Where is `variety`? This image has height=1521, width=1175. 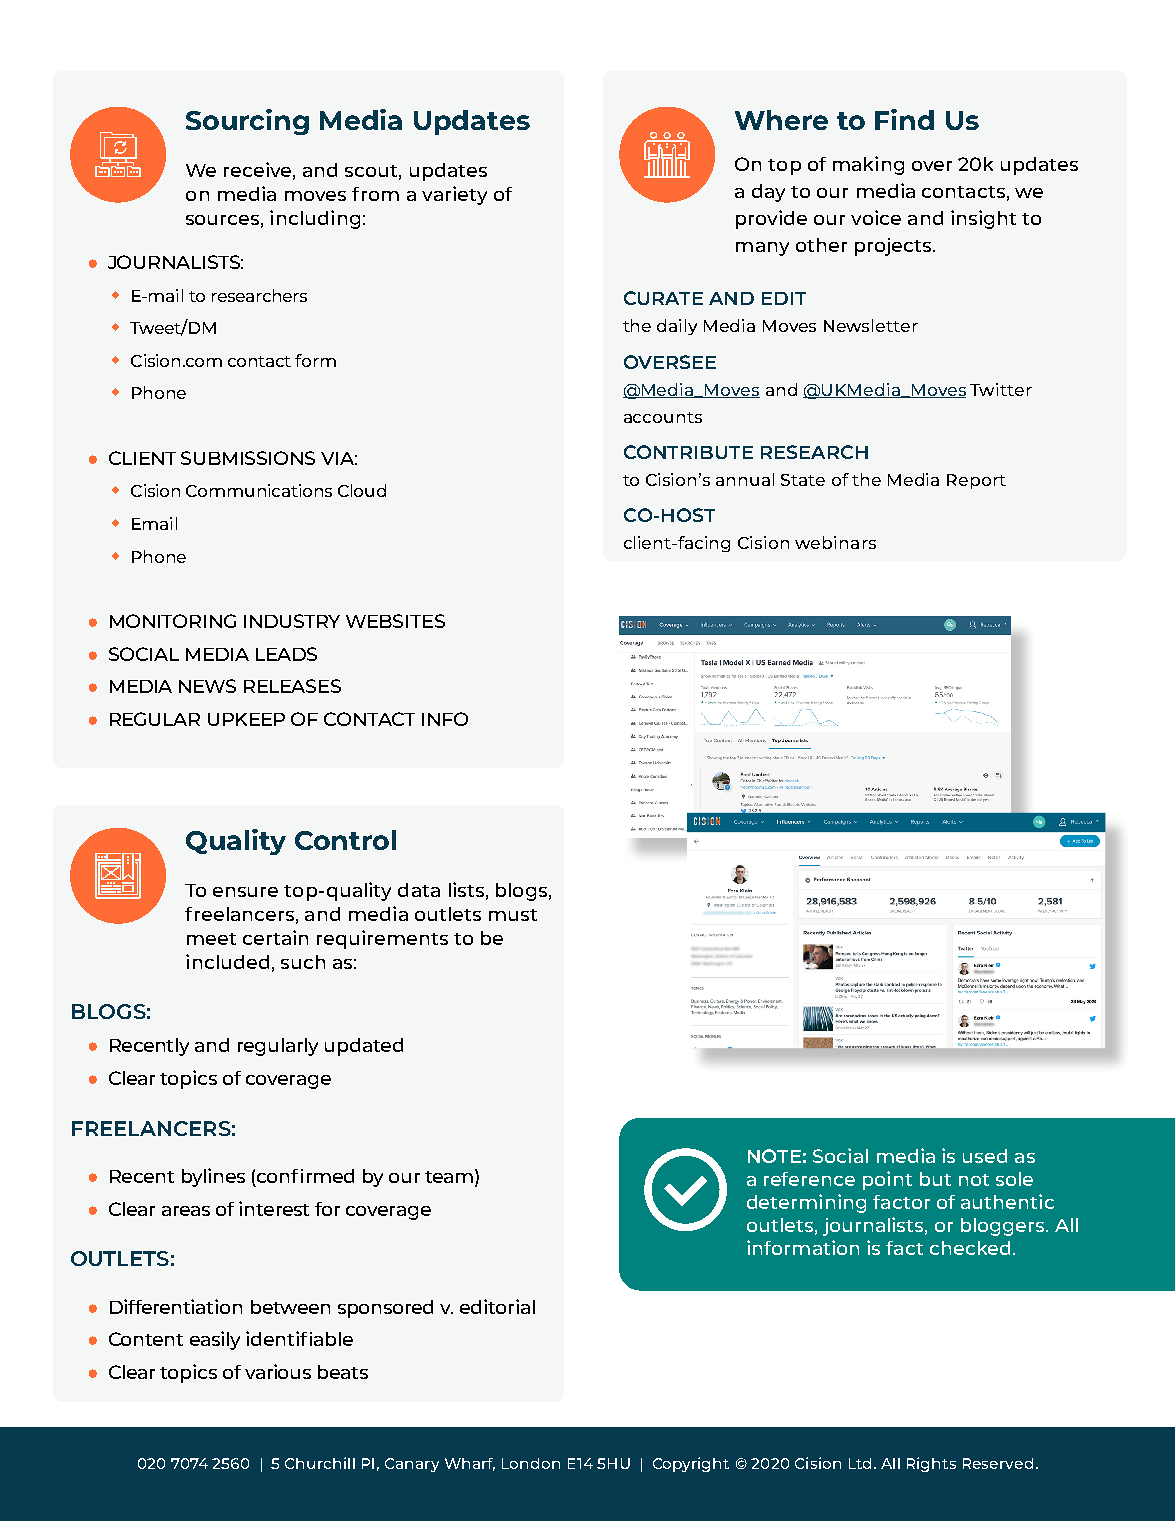
variety is located at coordinates (454, 195).
